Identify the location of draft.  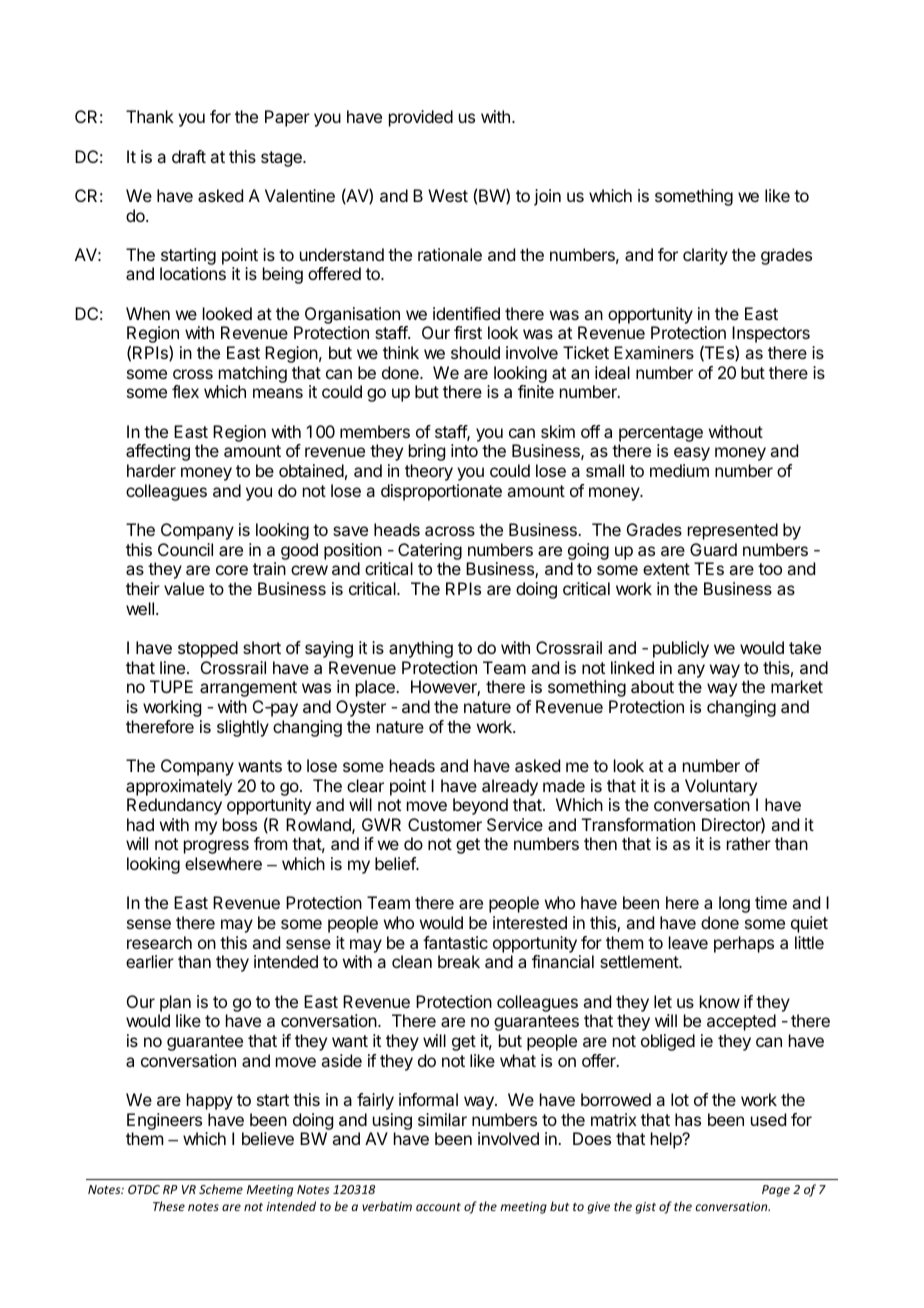
(189, 156).
